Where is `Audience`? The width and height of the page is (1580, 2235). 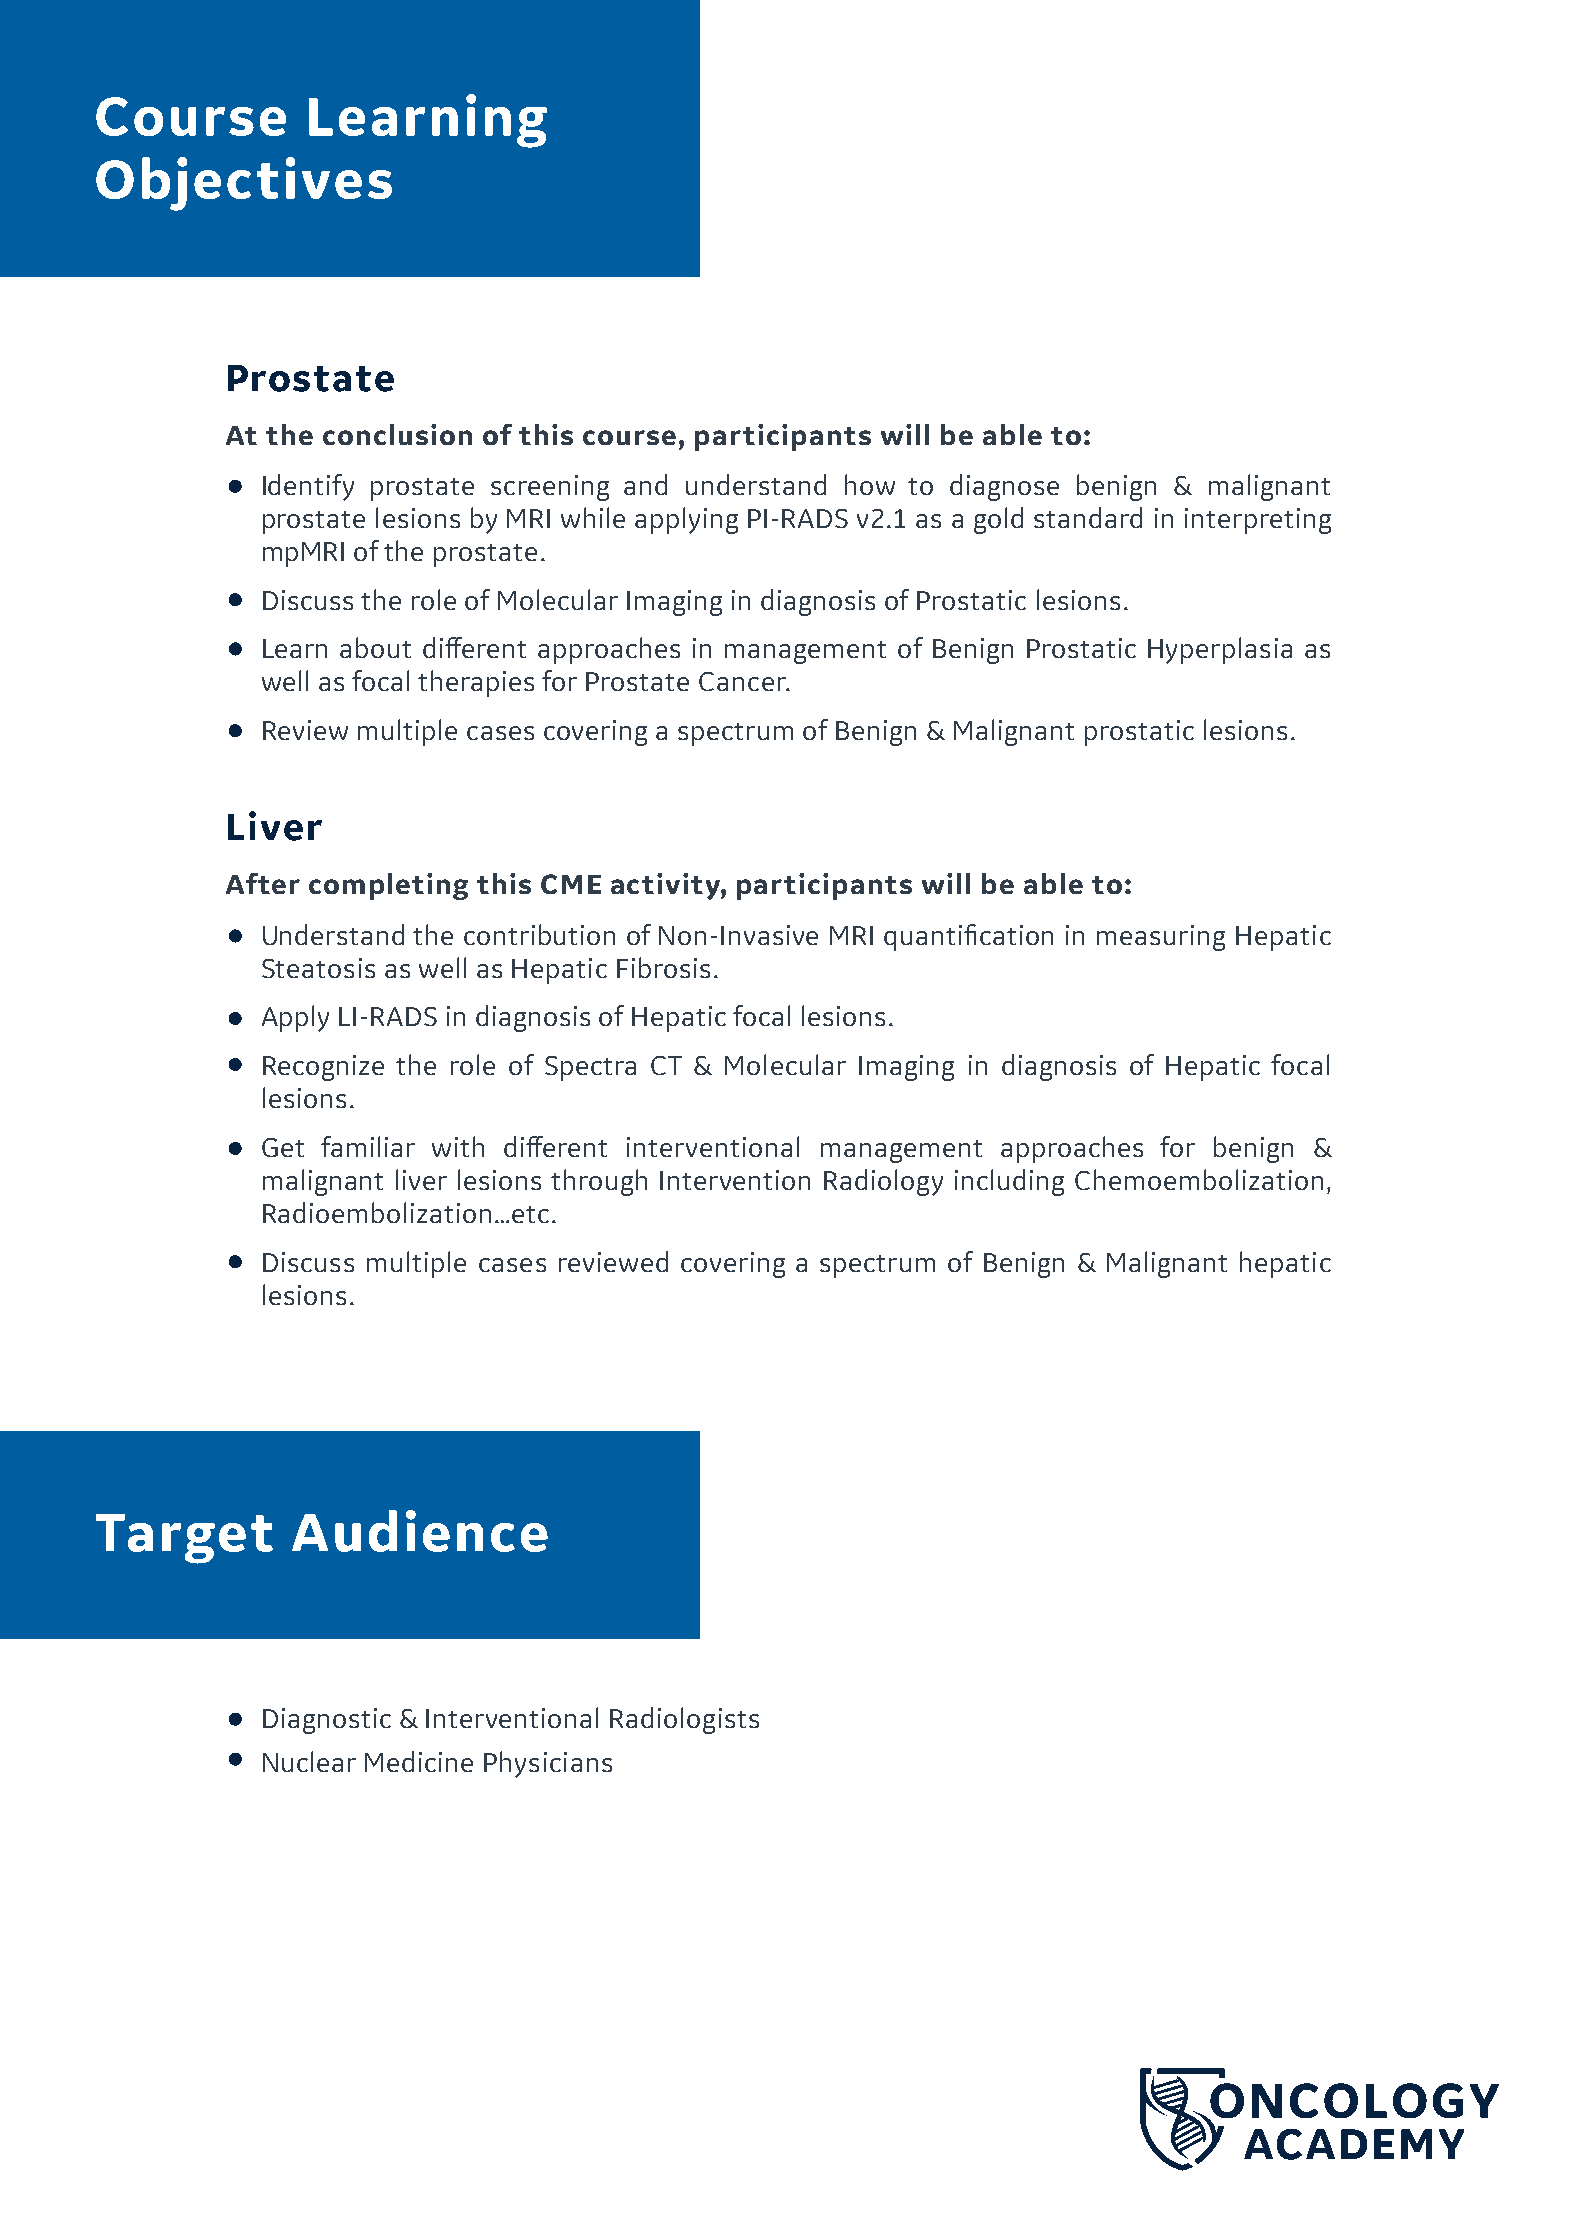
Audience is located at coordinates (420, 1531).
